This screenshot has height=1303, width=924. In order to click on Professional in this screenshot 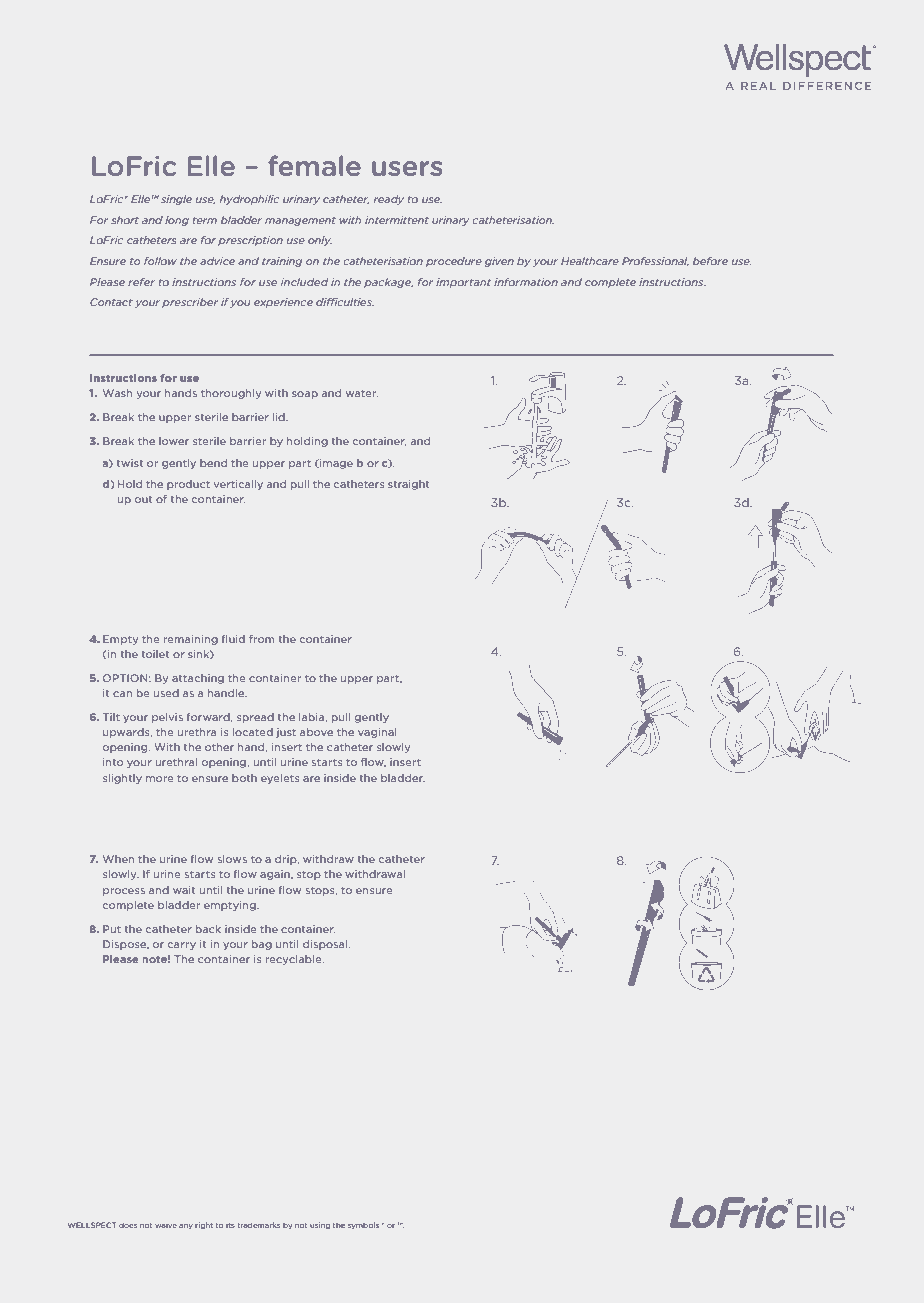, I will do `click(655, 261)`.
